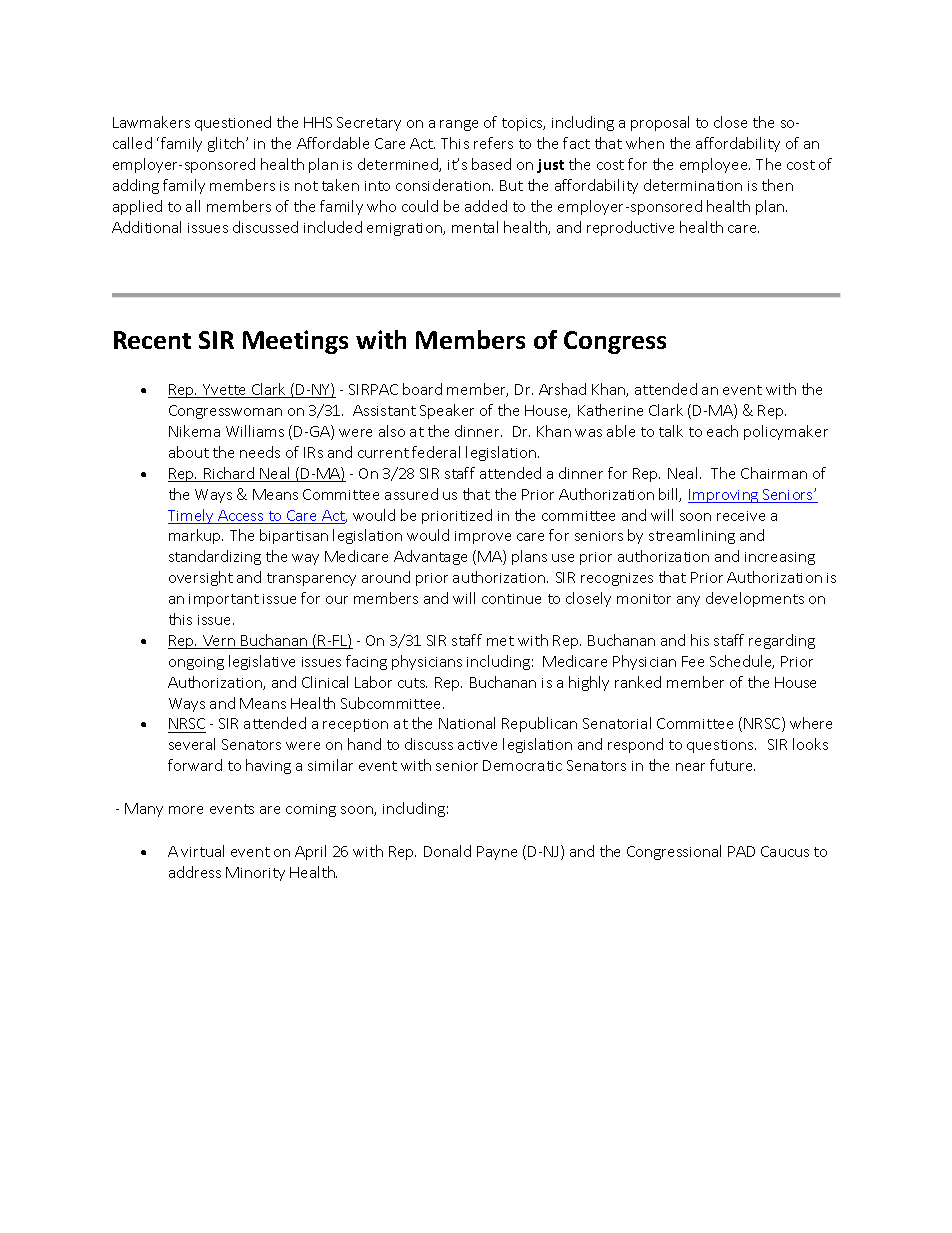  I want to click on each, so click(722, 431).
